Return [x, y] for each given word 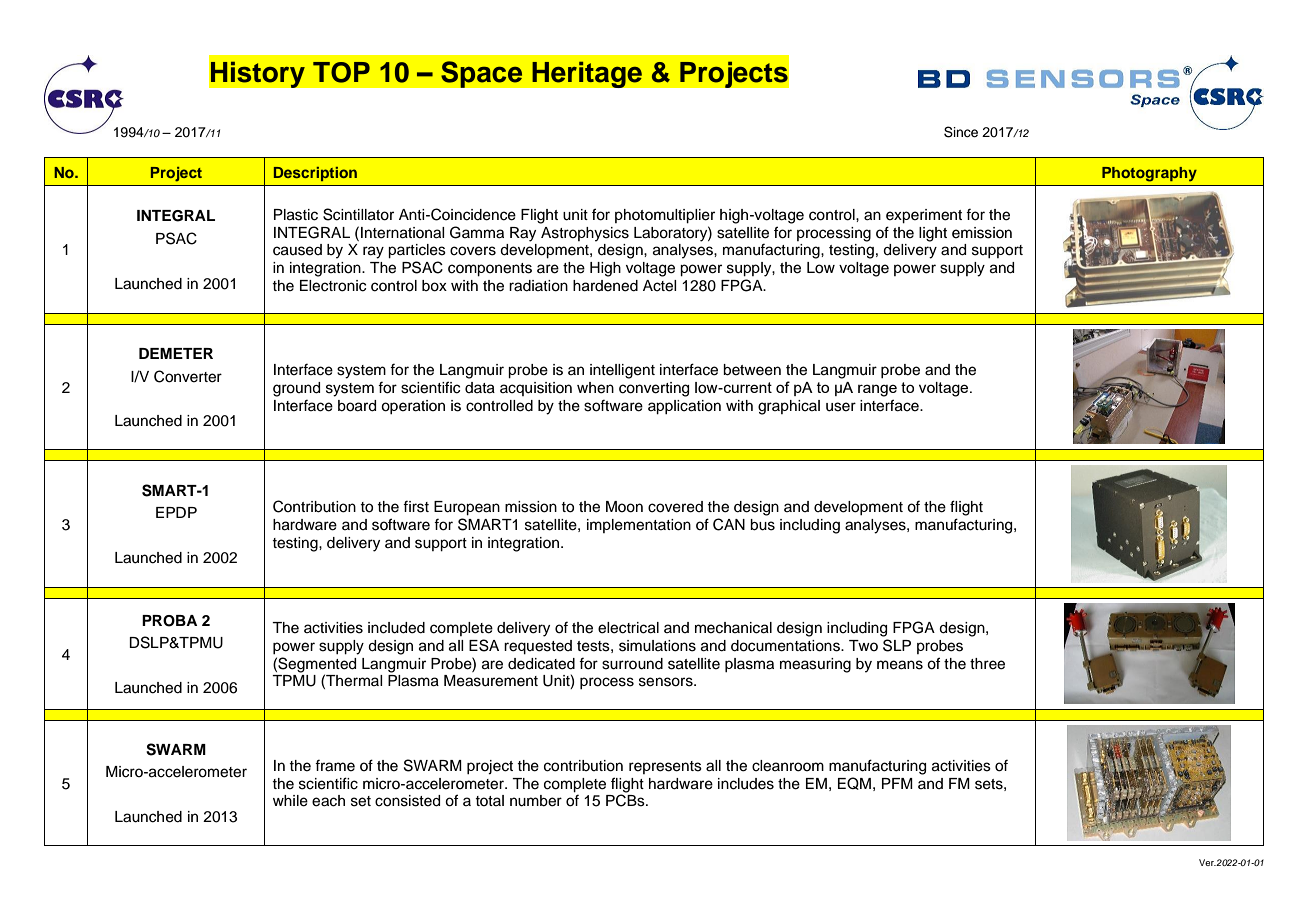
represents [665, 767]
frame [335, 766]
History [257, 74]
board [357, 406]
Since [961, 132]
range [877, 390]
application [684, 407]
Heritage [587, 74]
